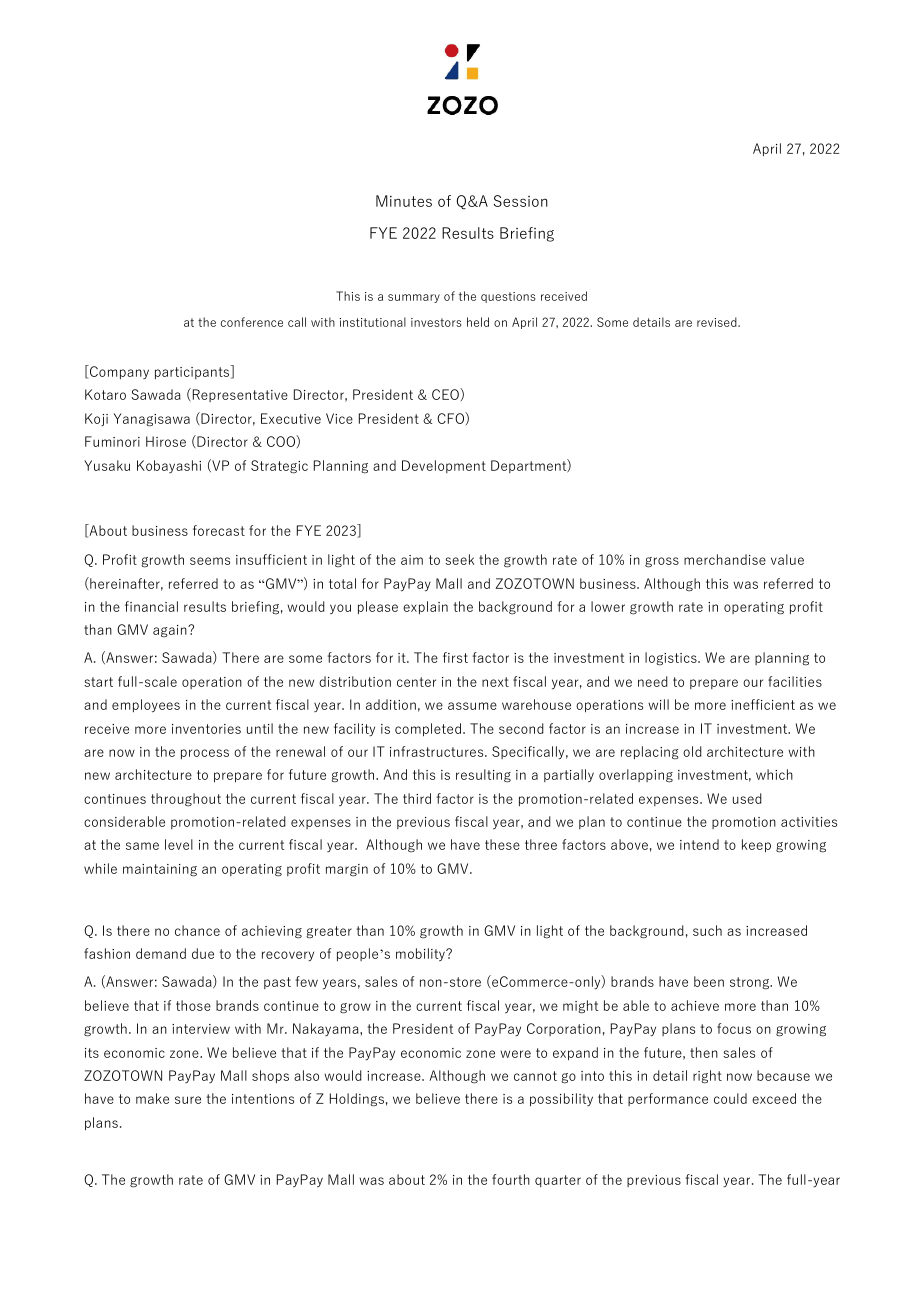  I want to click on revised, so click(718, 322).
